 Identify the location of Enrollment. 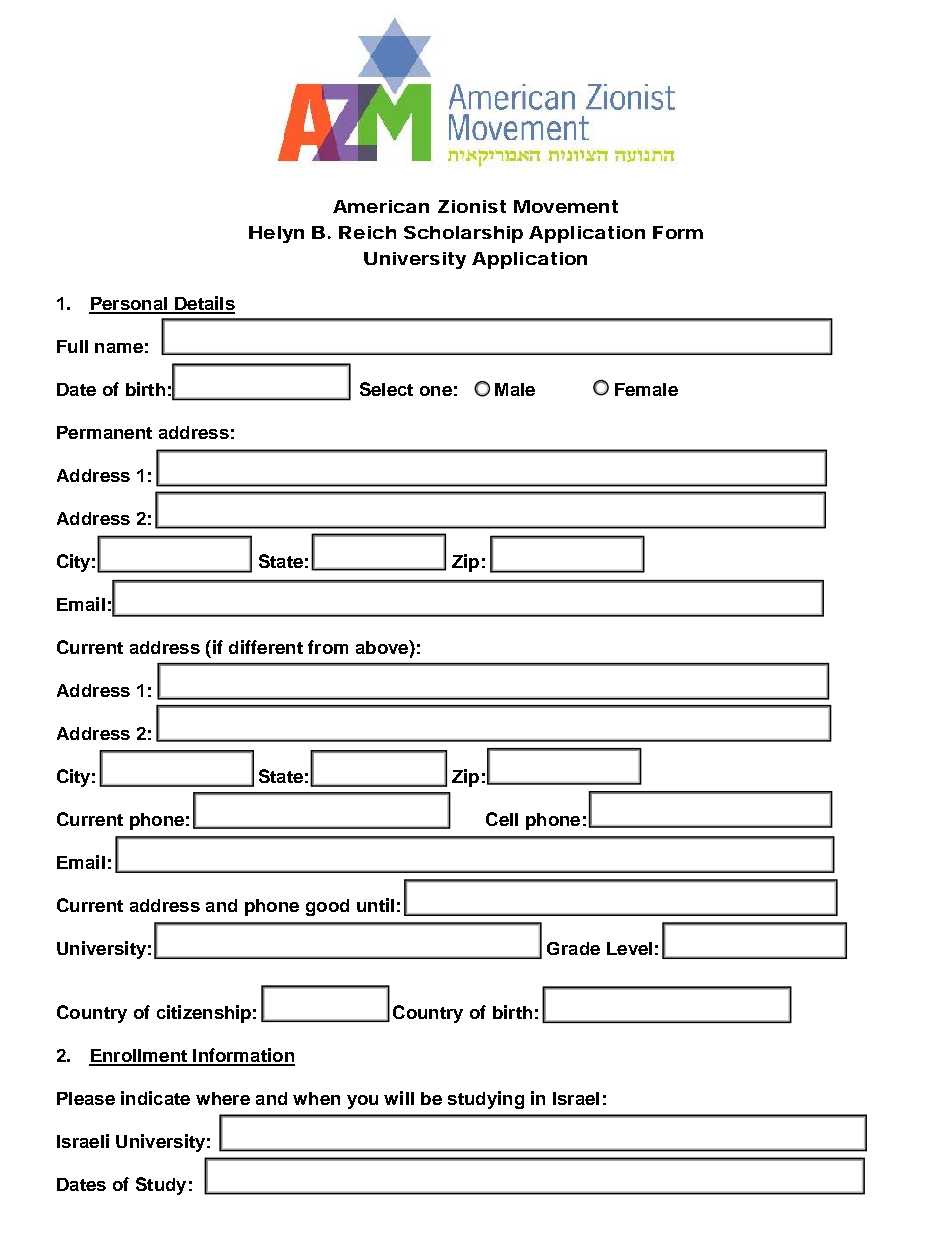
(139, 1057).
